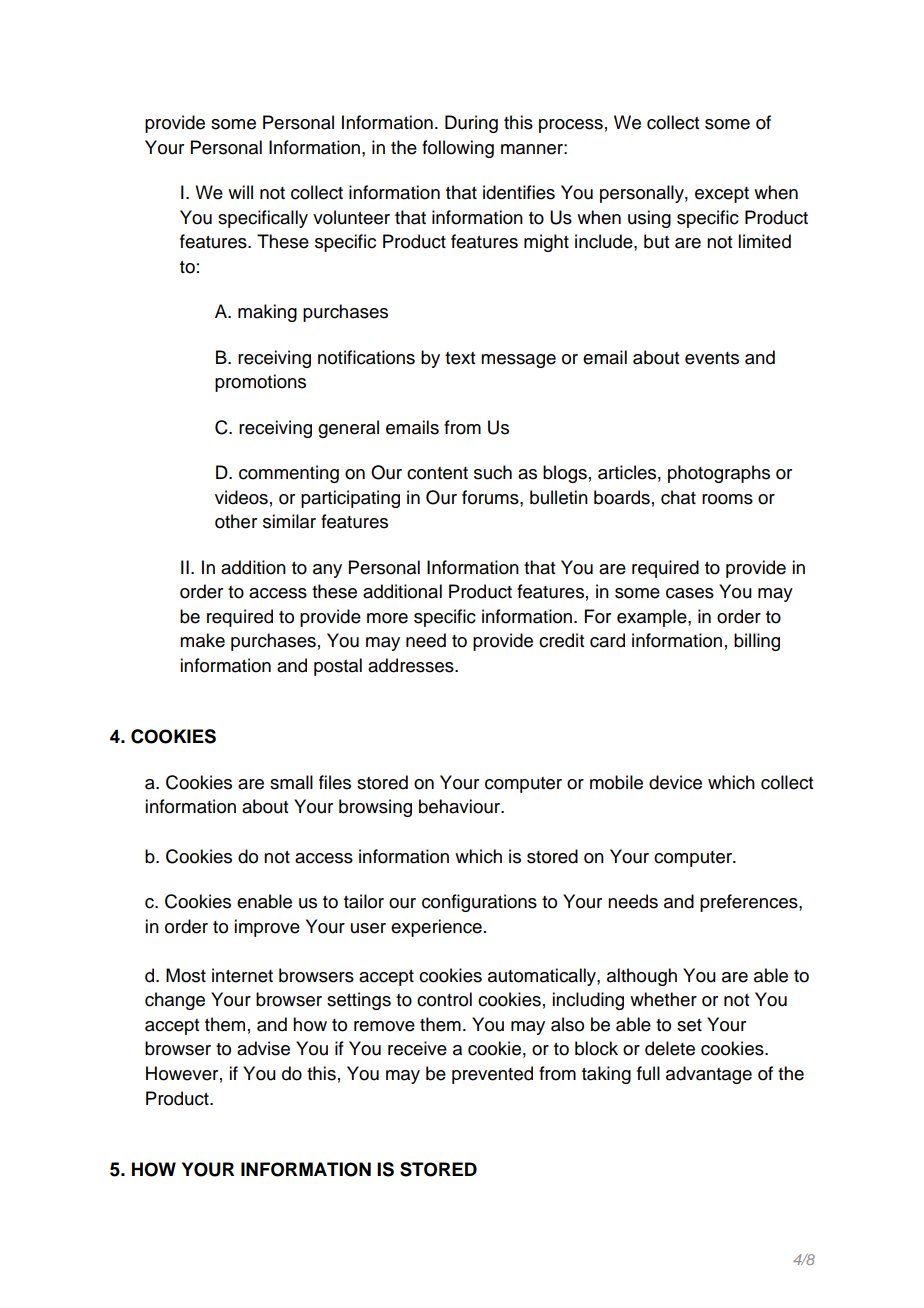  I want to click on behaviour, so click(460, 806).
